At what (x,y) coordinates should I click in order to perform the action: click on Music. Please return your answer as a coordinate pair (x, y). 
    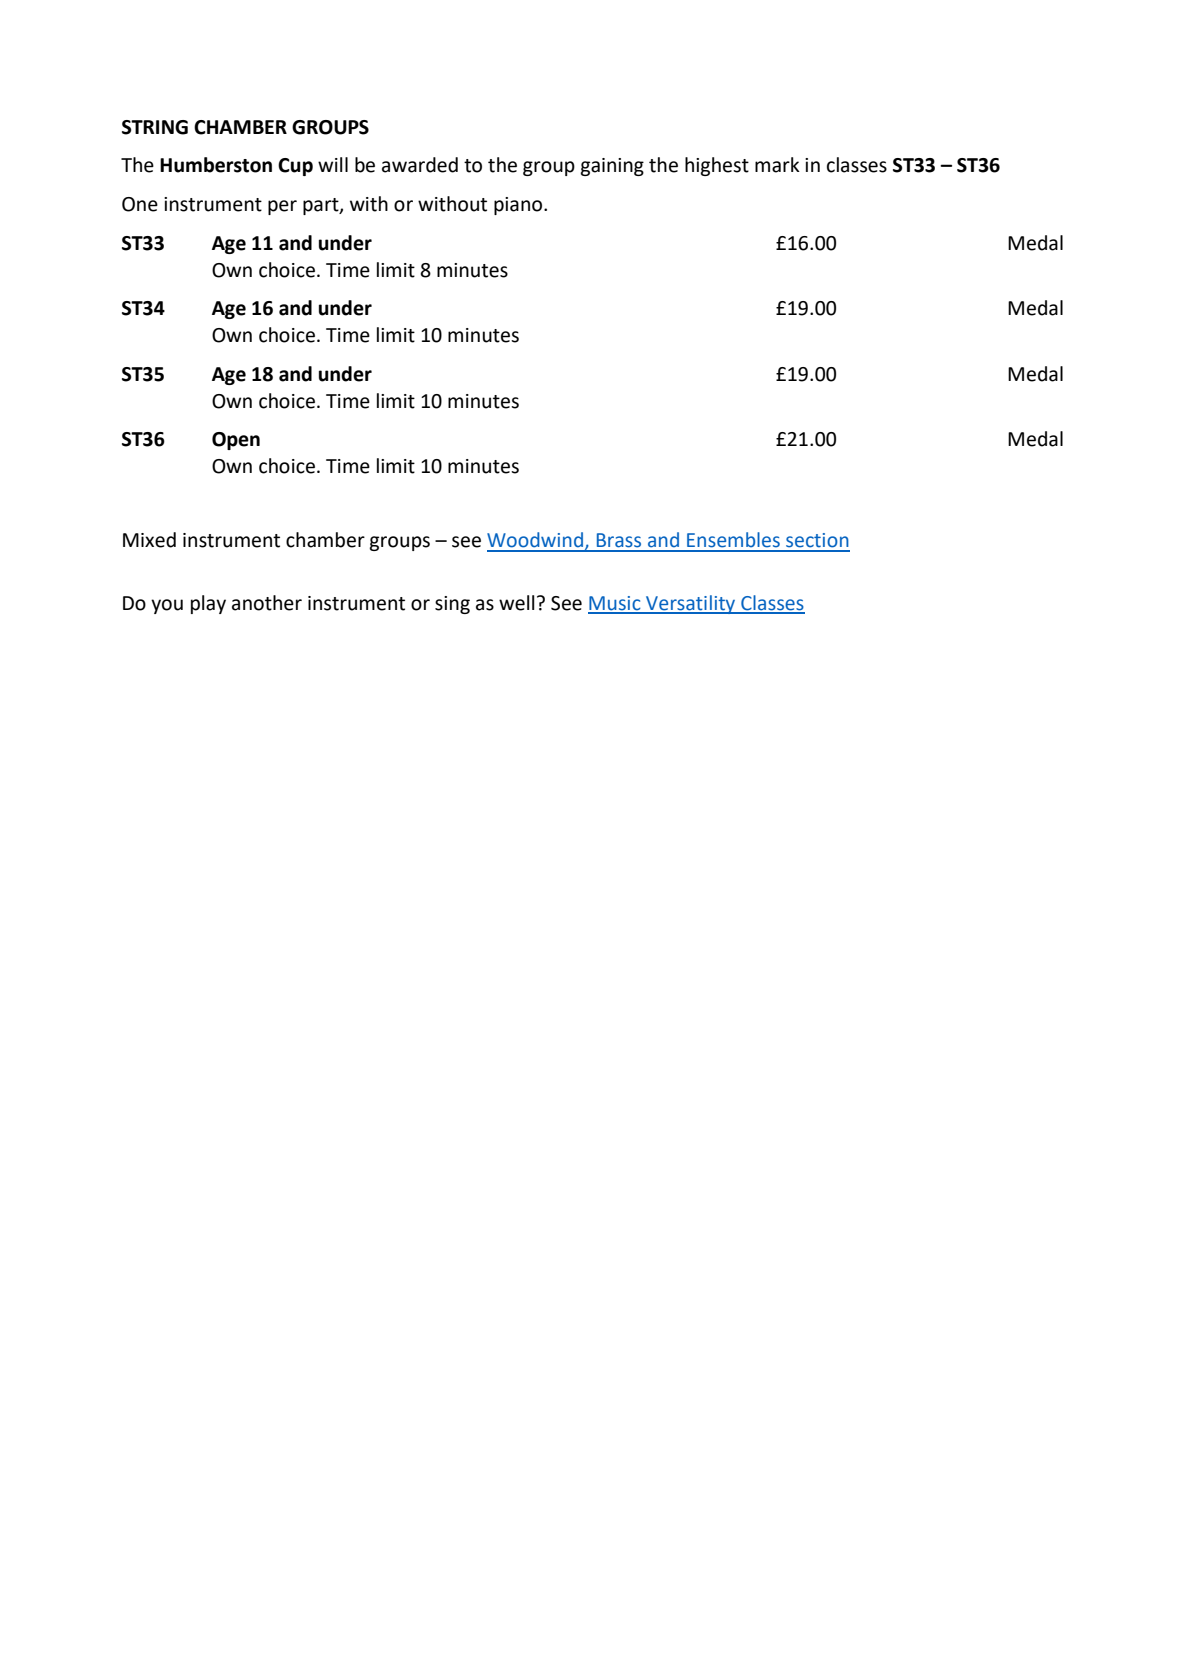
    Looking at the image, I should click on (615, 604).
